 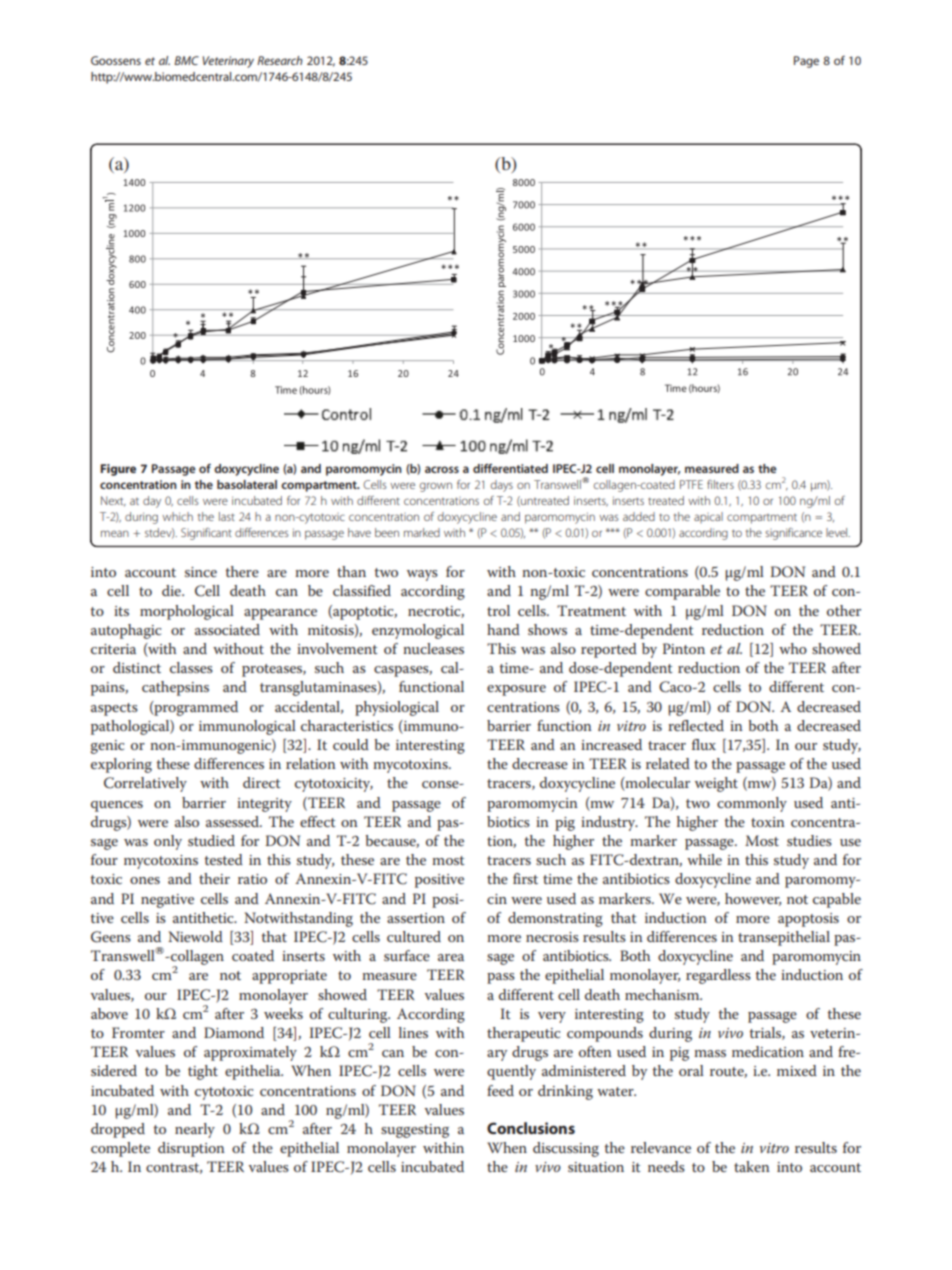 I want to click on Conclusions, so click(x=531, y=1128).
